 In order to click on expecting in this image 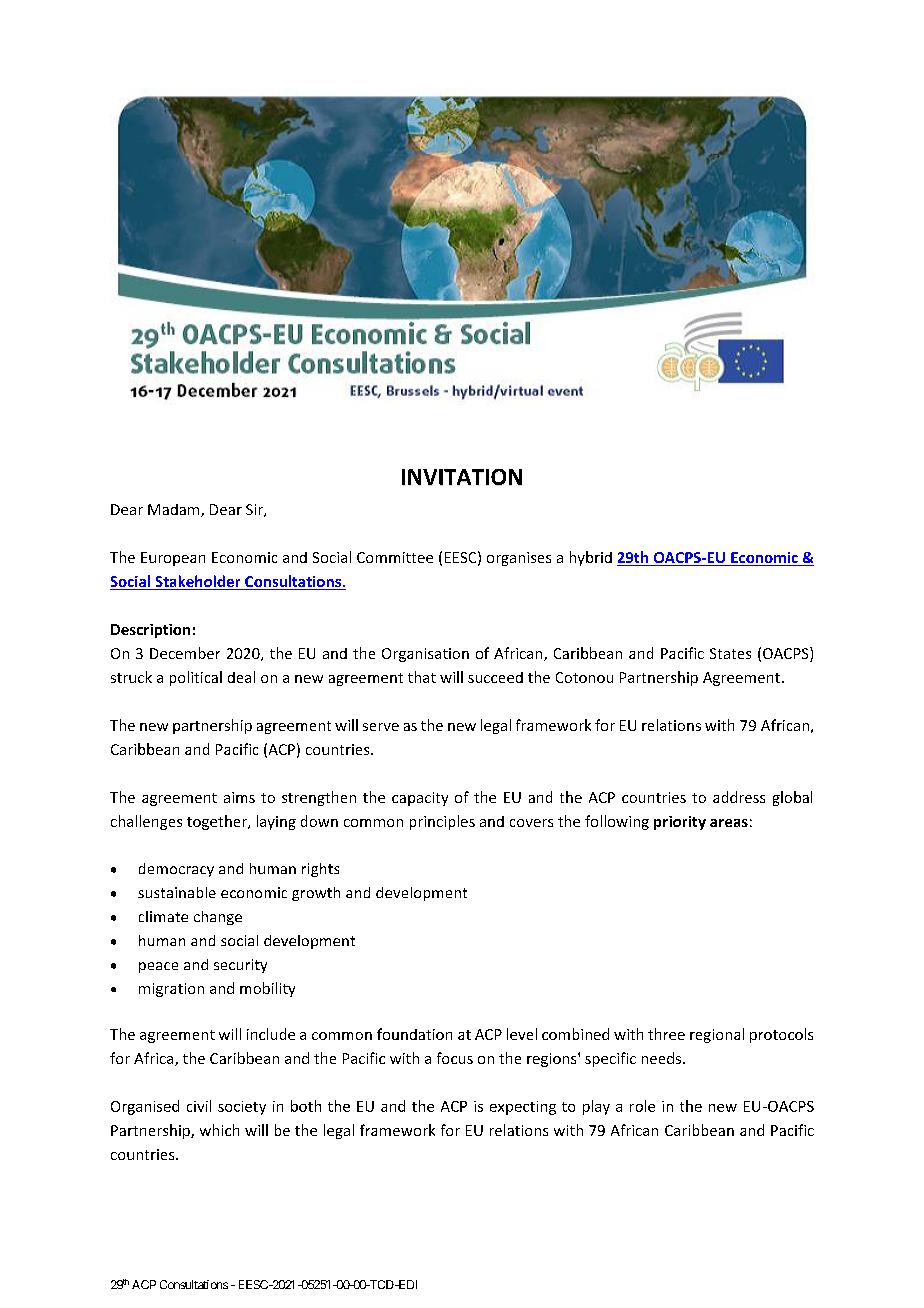, I will do `click(523, 1108)`.
